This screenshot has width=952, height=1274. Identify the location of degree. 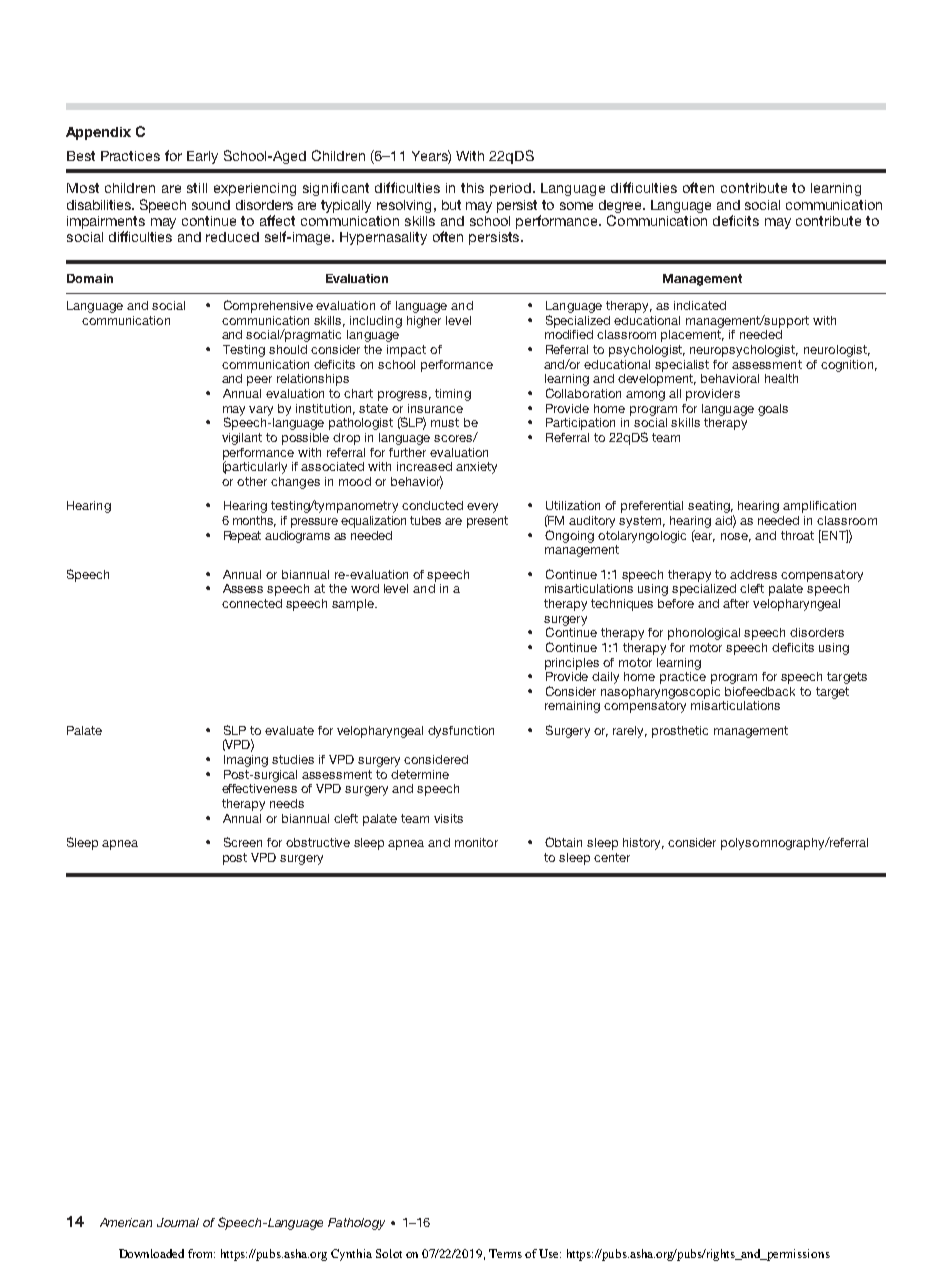
(622, 206).
